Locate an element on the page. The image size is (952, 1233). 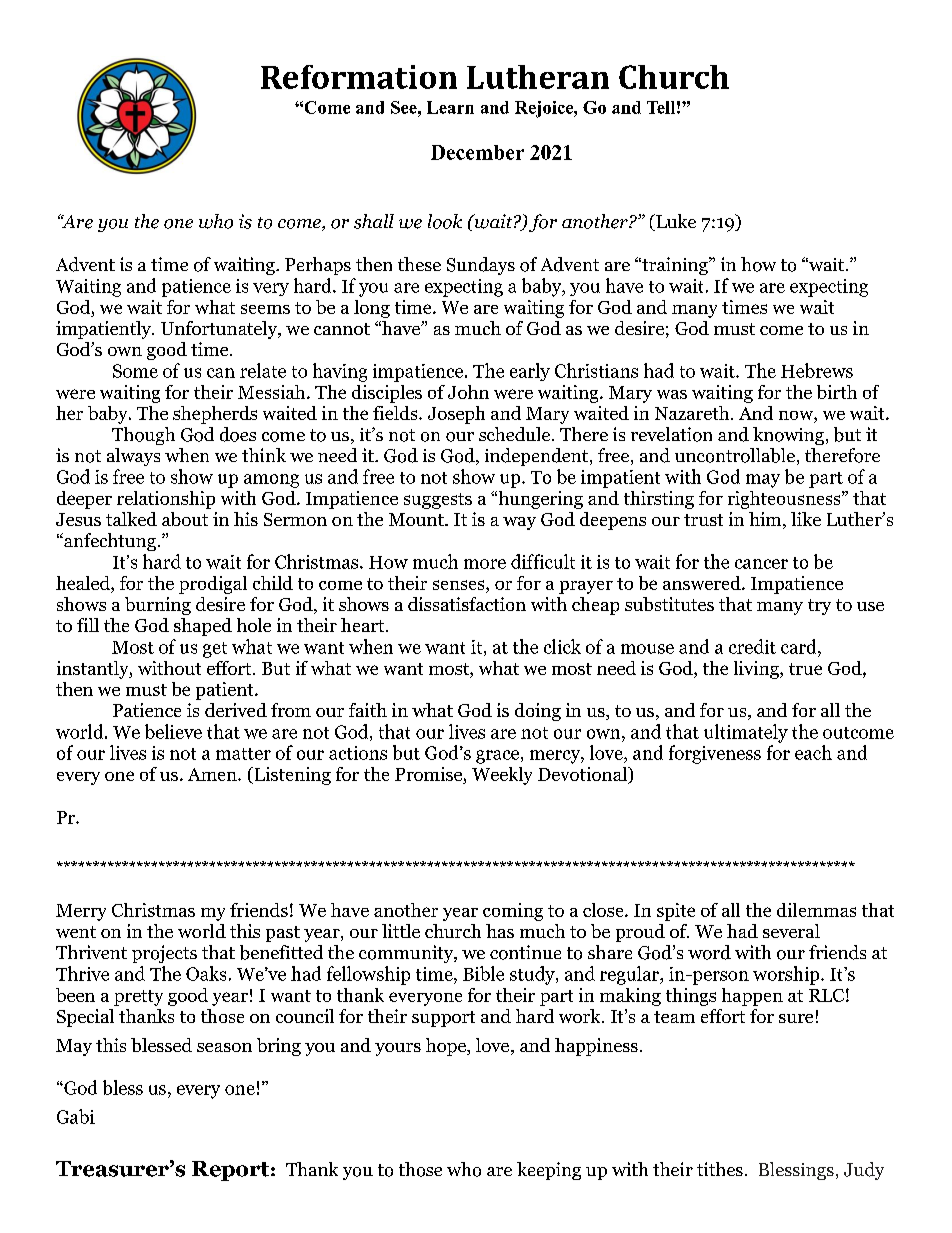
Learn is located at coordinates (450, 107).
